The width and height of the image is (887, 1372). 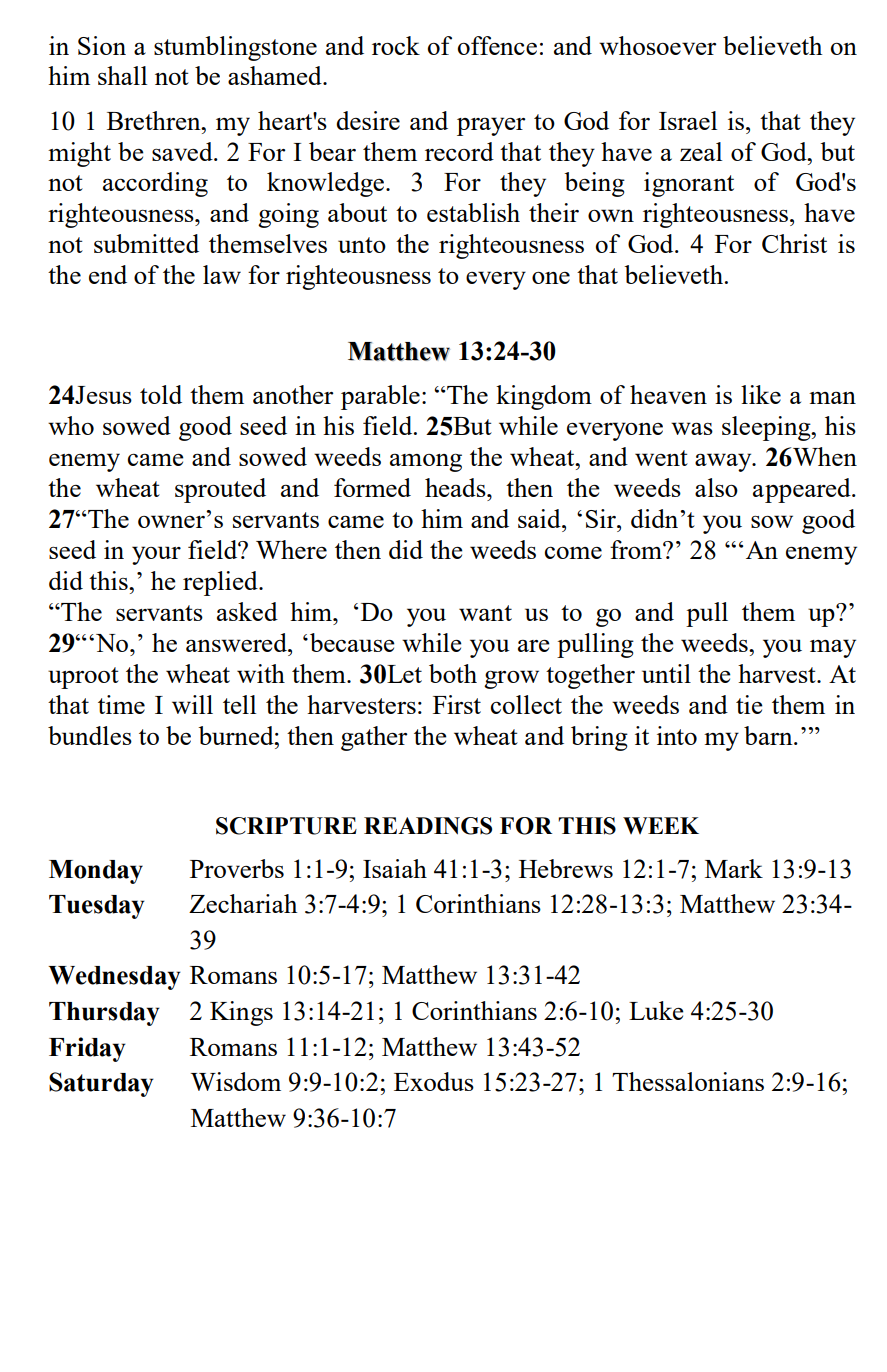 I want to click on Wisdom, so click(x=236, y=1081).
